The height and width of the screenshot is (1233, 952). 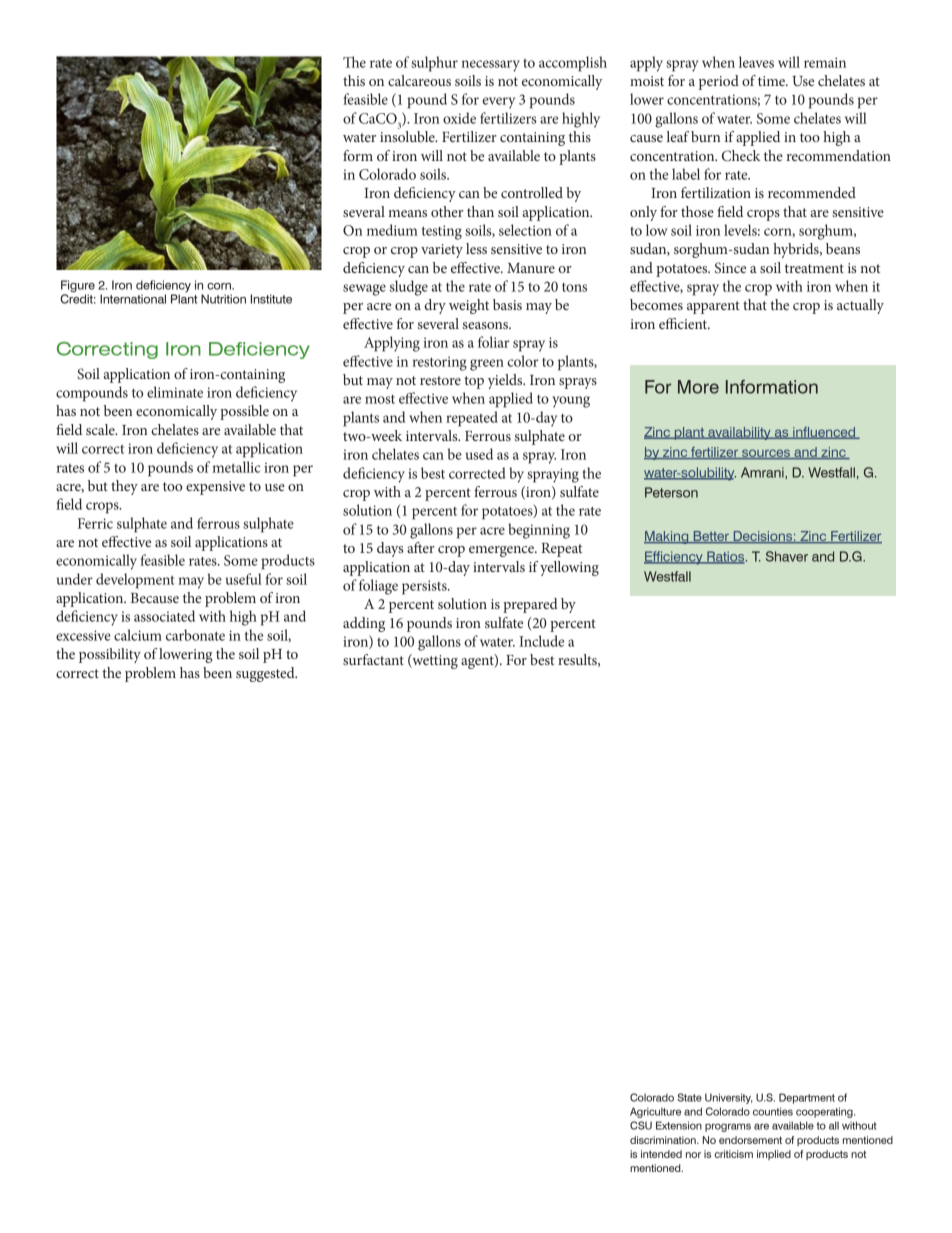 What do you see at coordinates (498, 103) in the screenshot?
I see `every` at bounding box center [498, 103].
